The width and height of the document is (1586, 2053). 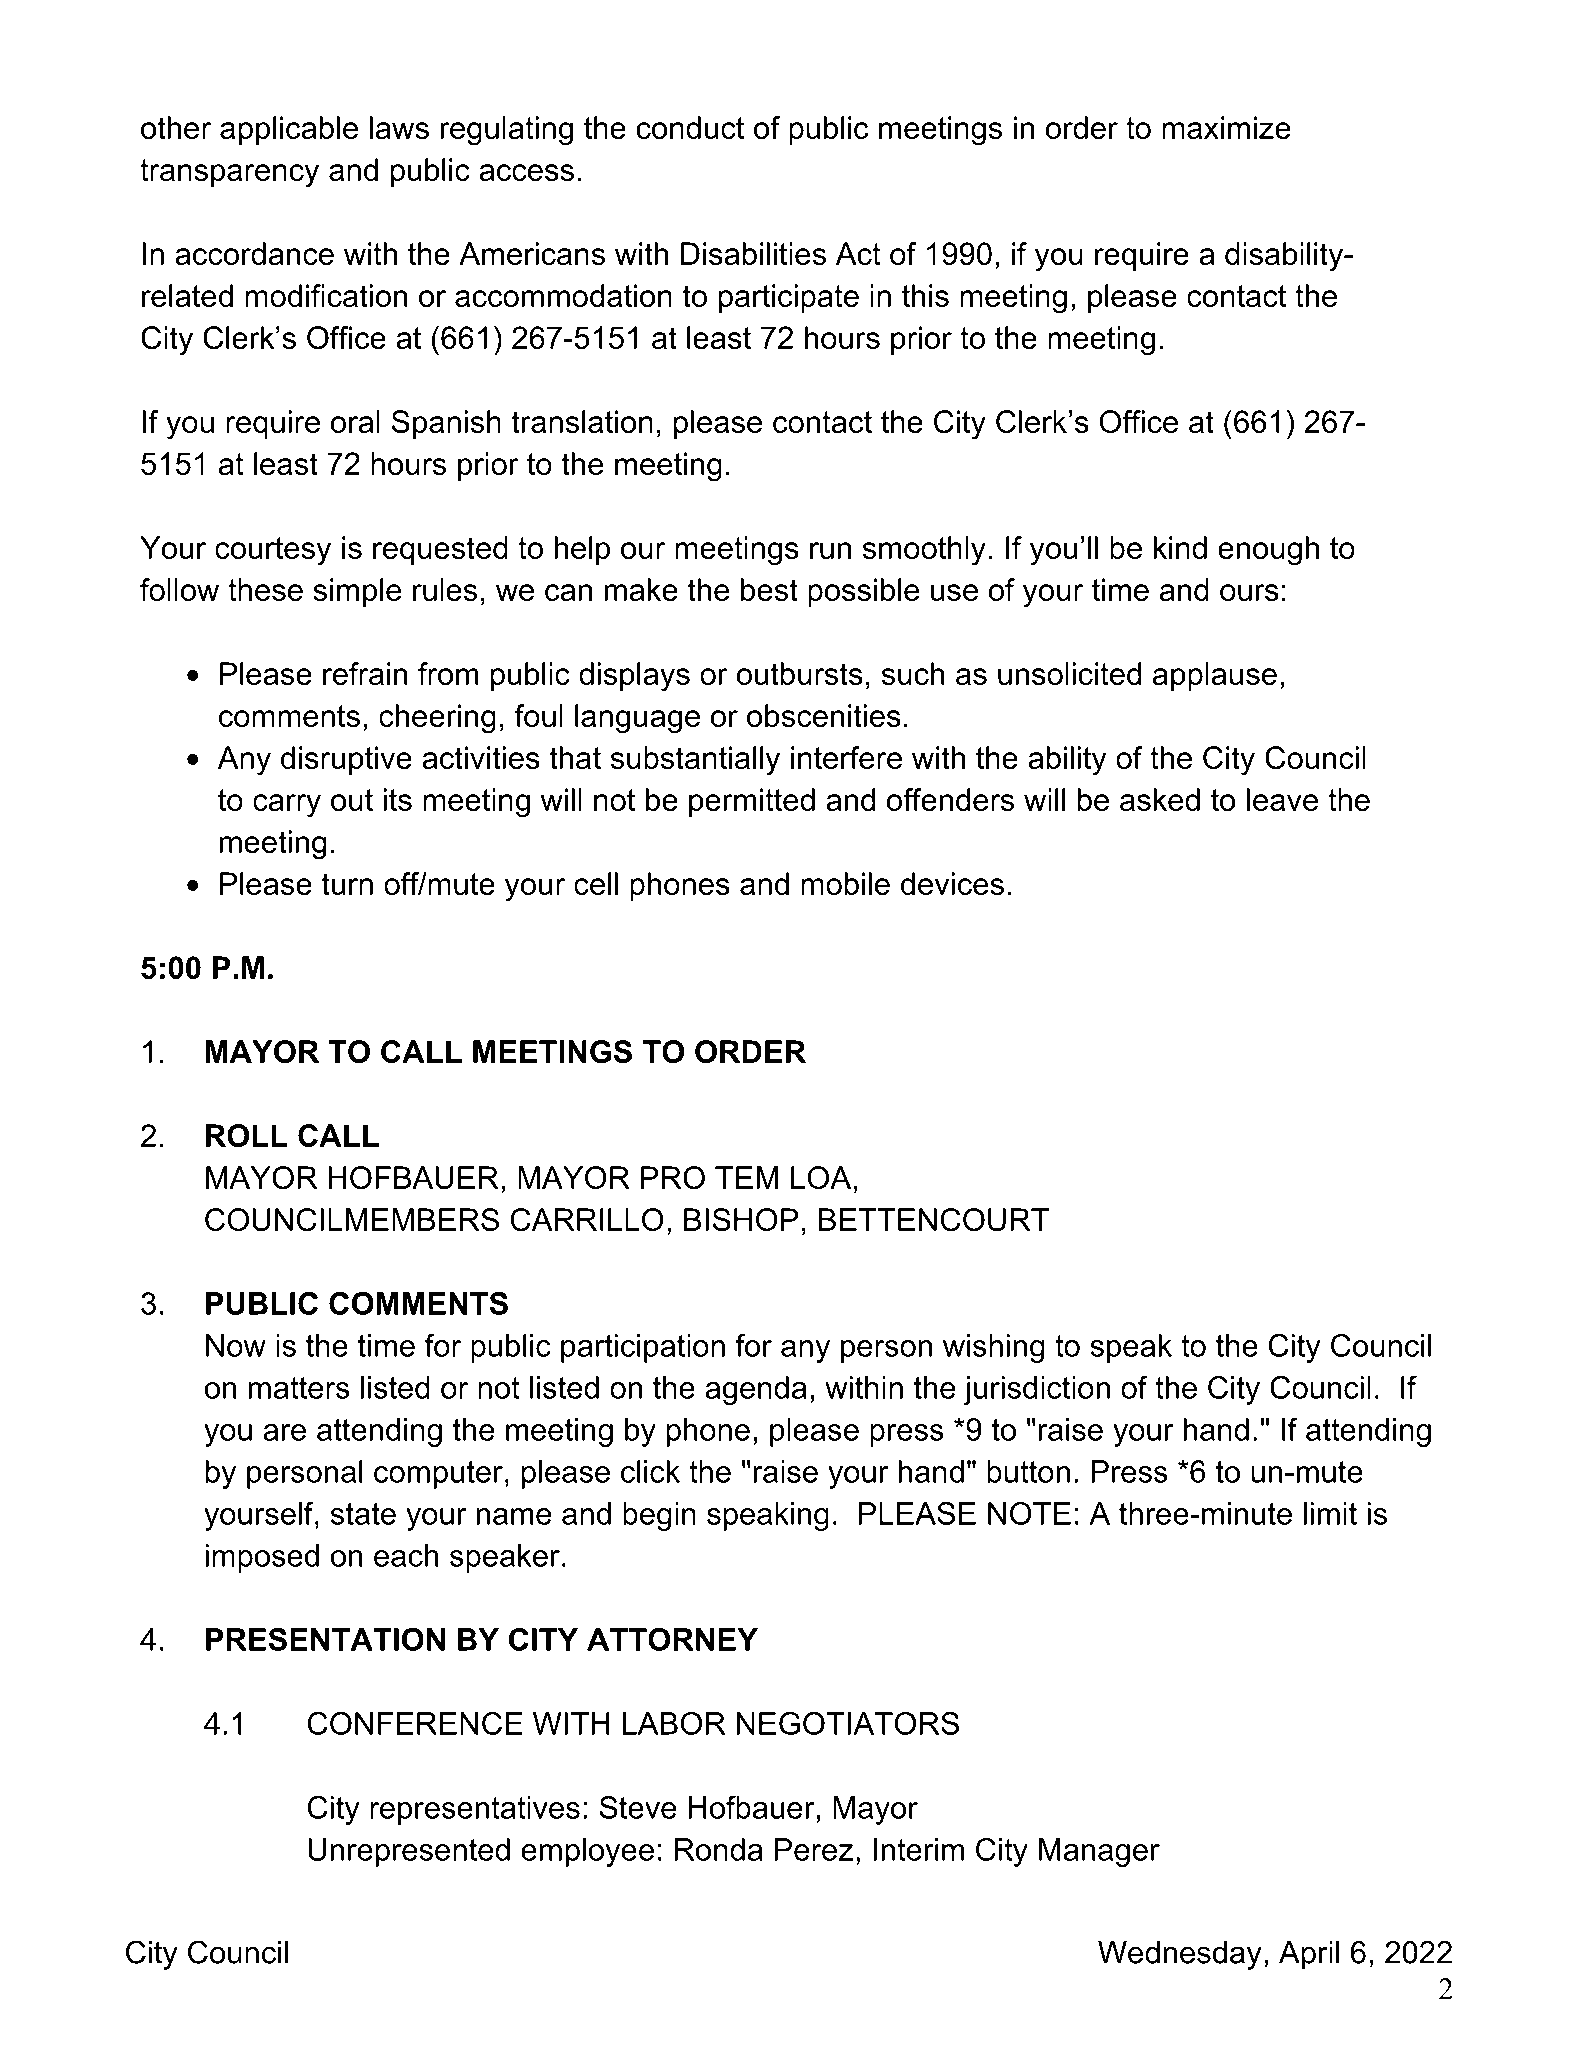 What do you see at coordinates (409, 1852) in the document?
I see `Unrepresented` at bounding box center [409, 1852].
